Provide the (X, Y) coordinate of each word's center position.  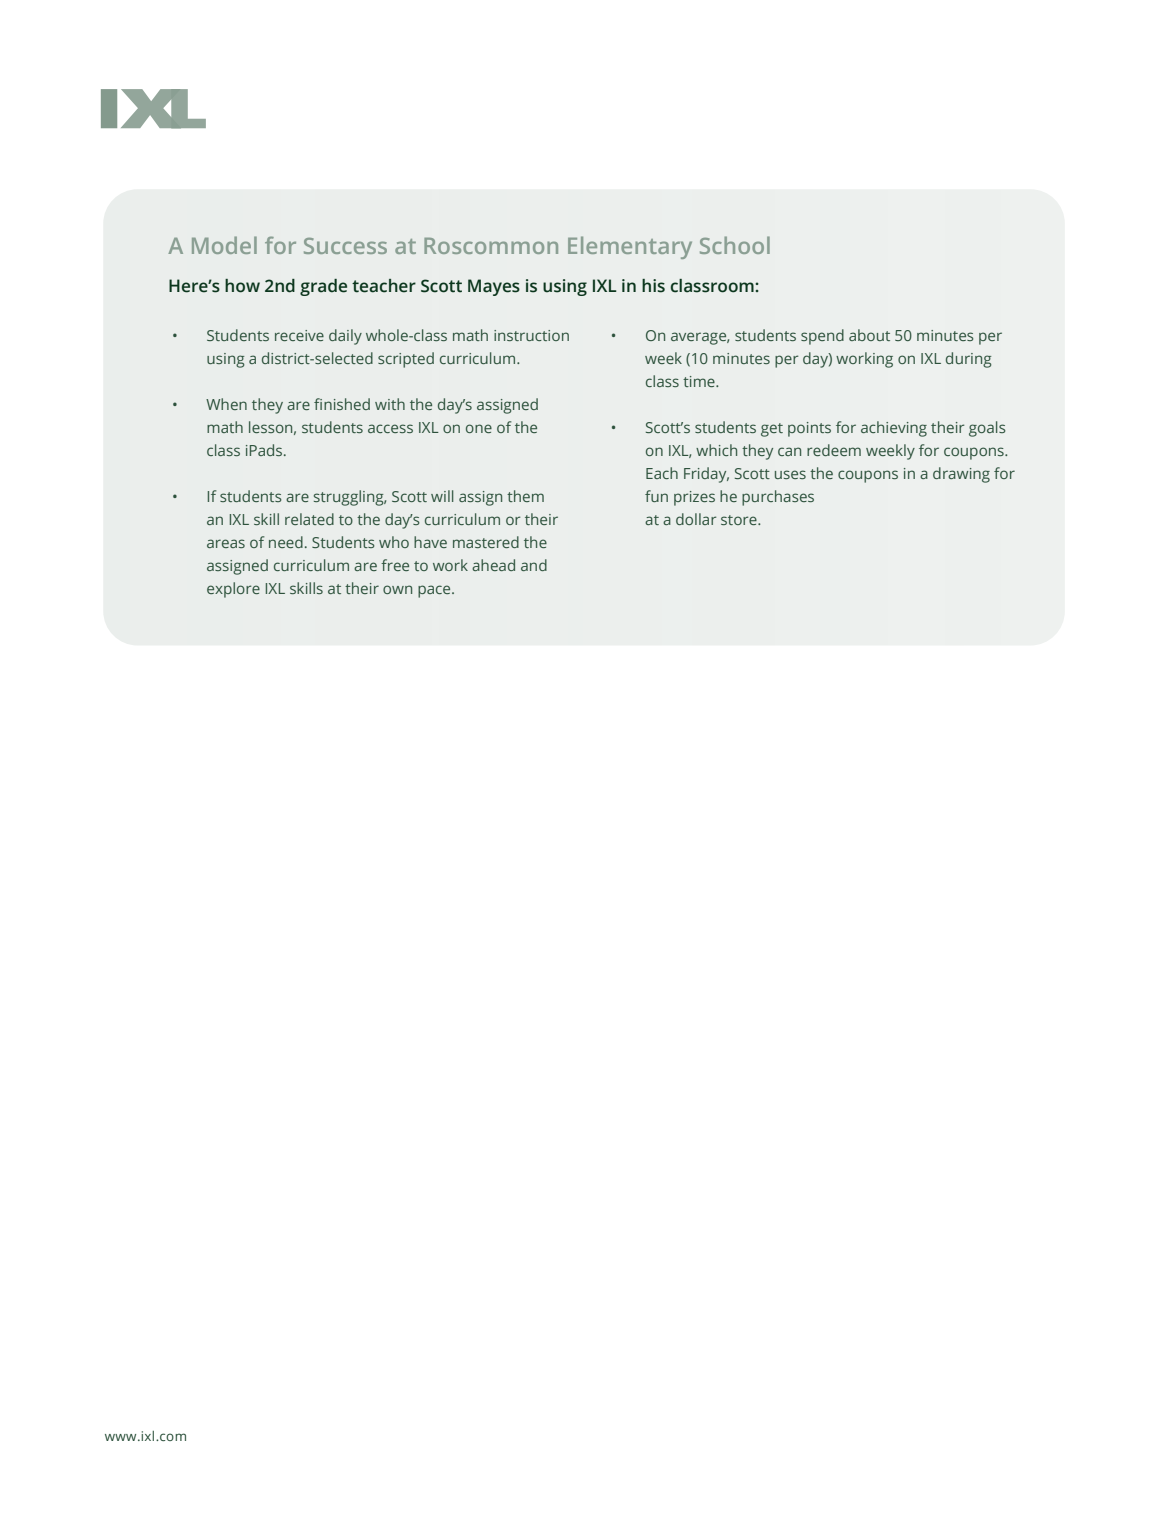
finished (342, 404)
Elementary (630, 247)
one (479, 428)
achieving (894, 429)
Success (345, 246)
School (735, 245)
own (397, 589)
